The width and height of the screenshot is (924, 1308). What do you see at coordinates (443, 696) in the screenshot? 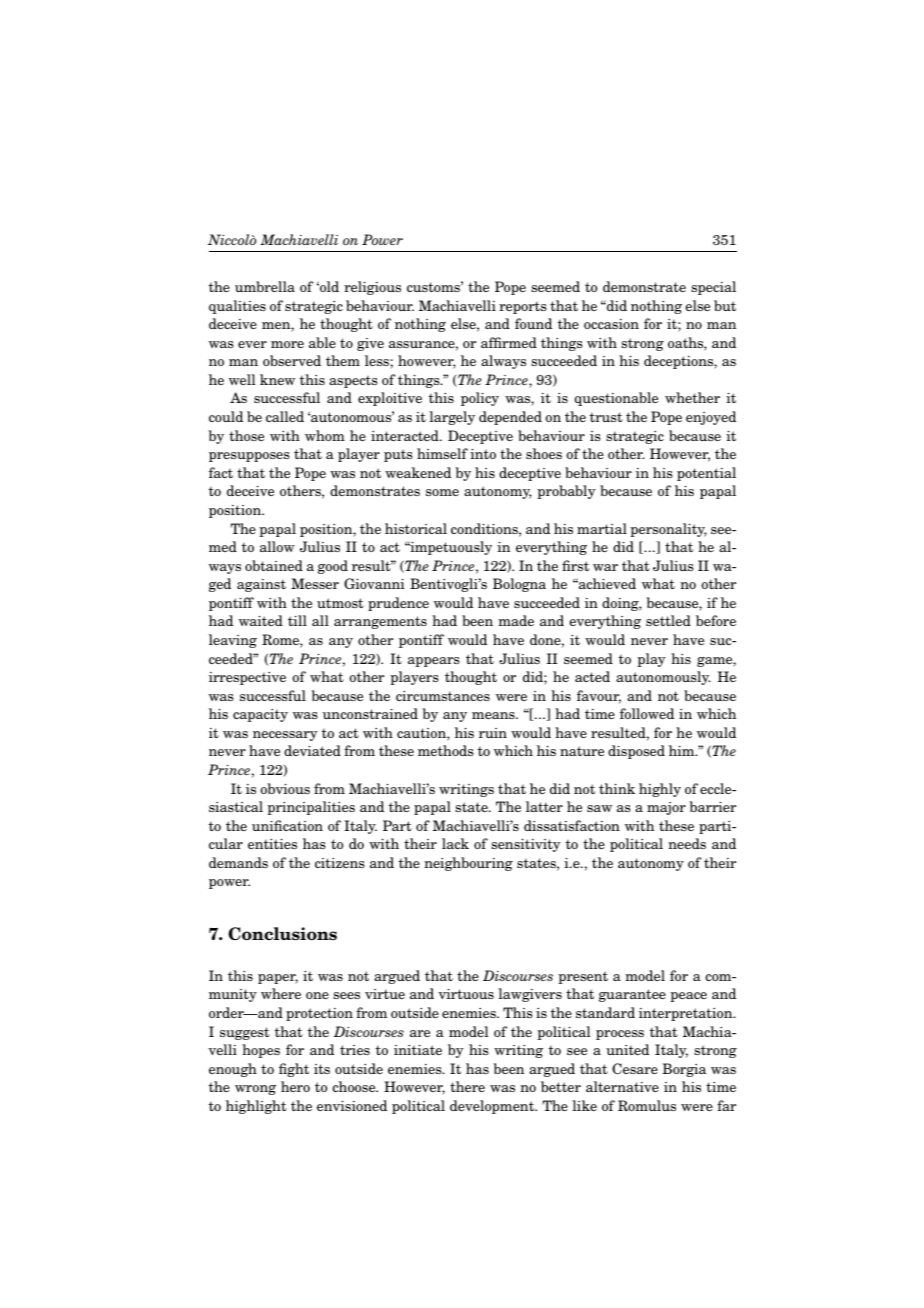
I see `circumstances` at bounding box center [443, 696].
